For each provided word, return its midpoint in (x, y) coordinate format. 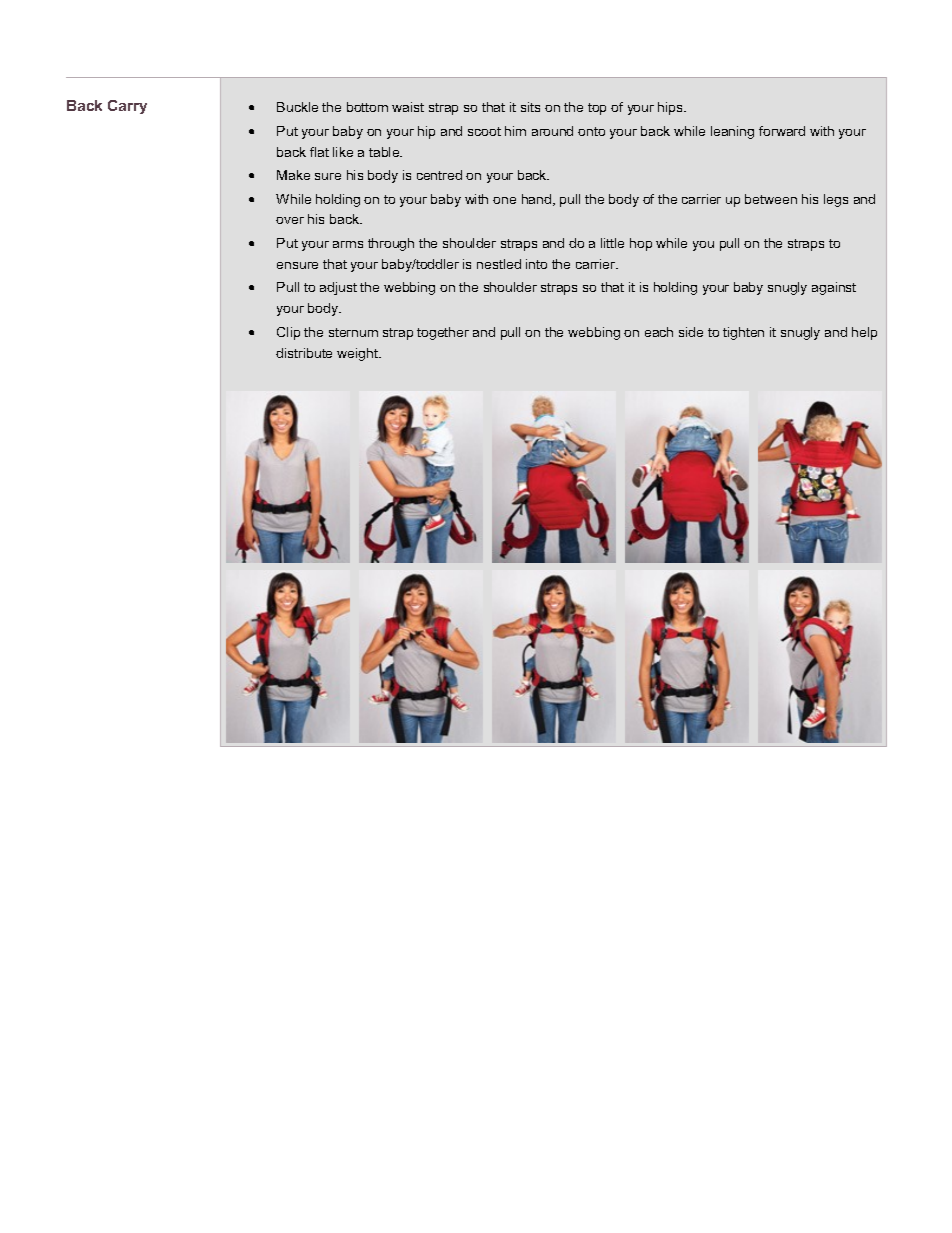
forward (782, 131)
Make (293, 175)
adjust (338, 288)
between (771, 199)
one (504, 200)
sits (530, 107)
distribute (304, 353)
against (834, 288)
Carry (127, 107)
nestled (499, 264)
